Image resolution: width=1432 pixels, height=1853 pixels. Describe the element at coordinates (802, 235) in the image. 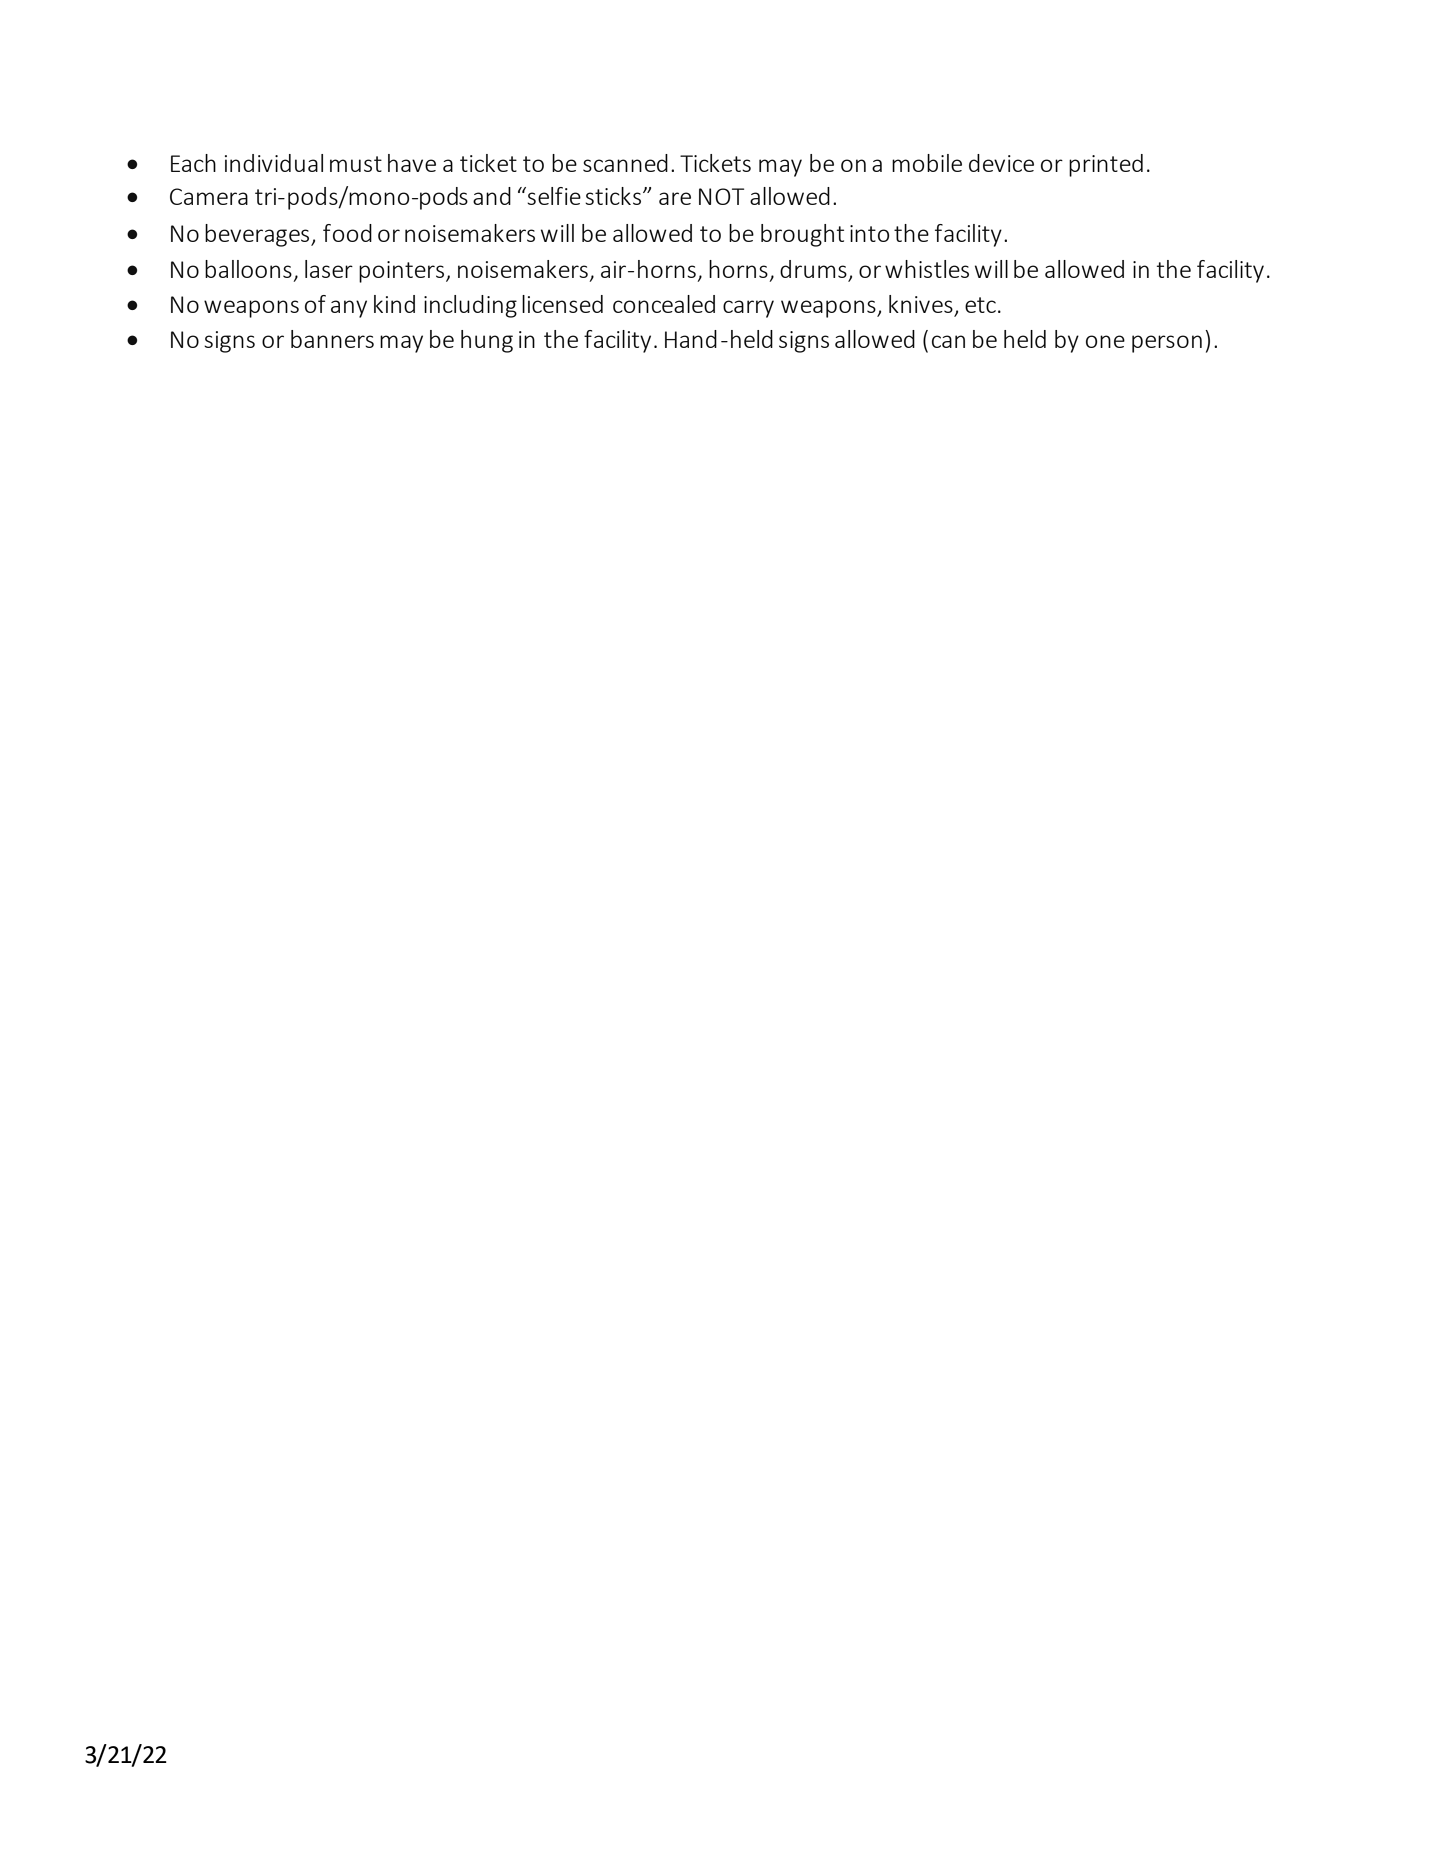

I see `brought` at that location.
